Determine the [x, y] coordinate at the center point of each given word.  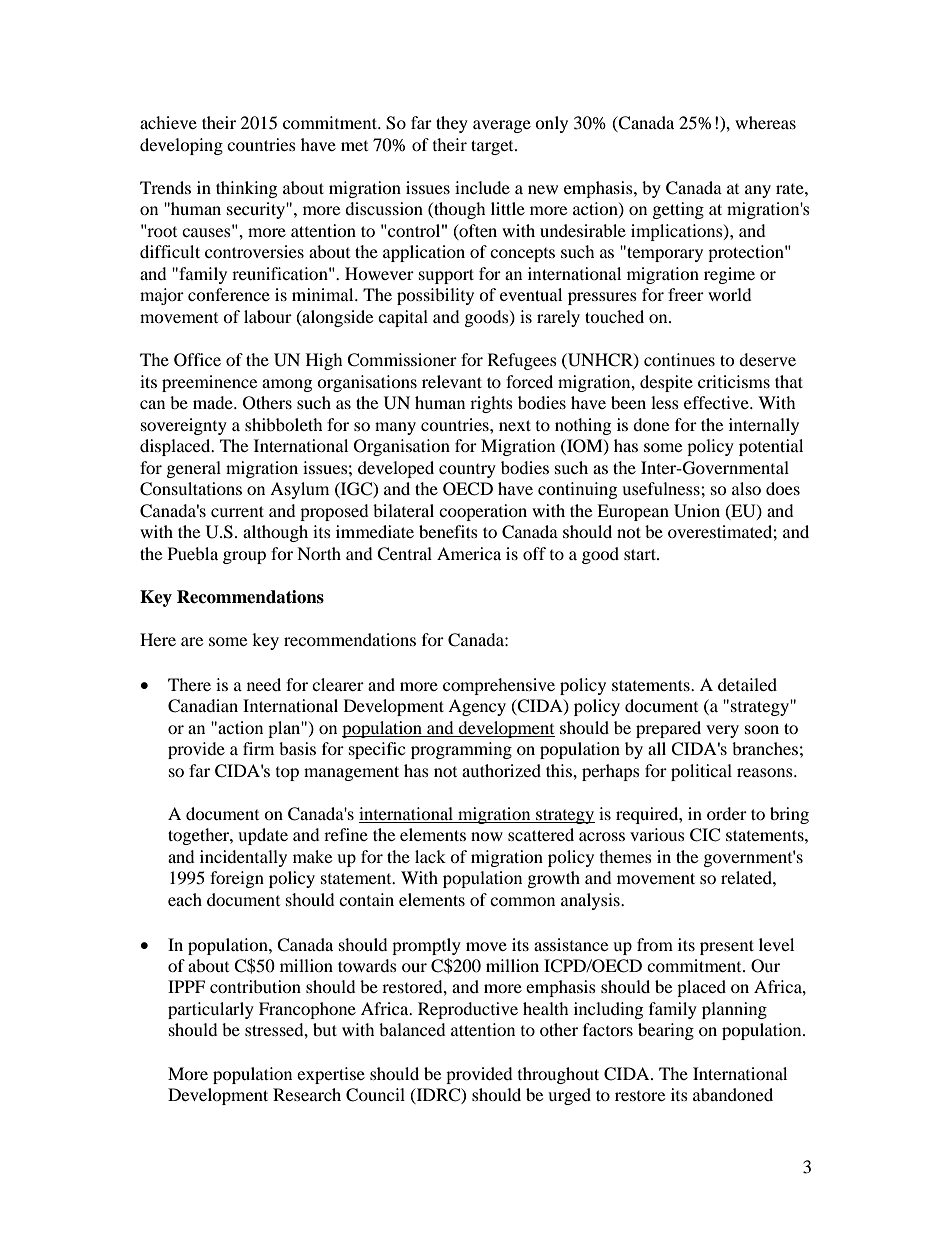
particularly [211, 1010]
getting [678, 210]
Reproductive [468, 1010]
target [493, 147]
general [194, 469]
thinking [246, 189]
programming [461, 750]
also [746, 488]
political [701, 772]
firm [258, 748]
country [467, 471]
